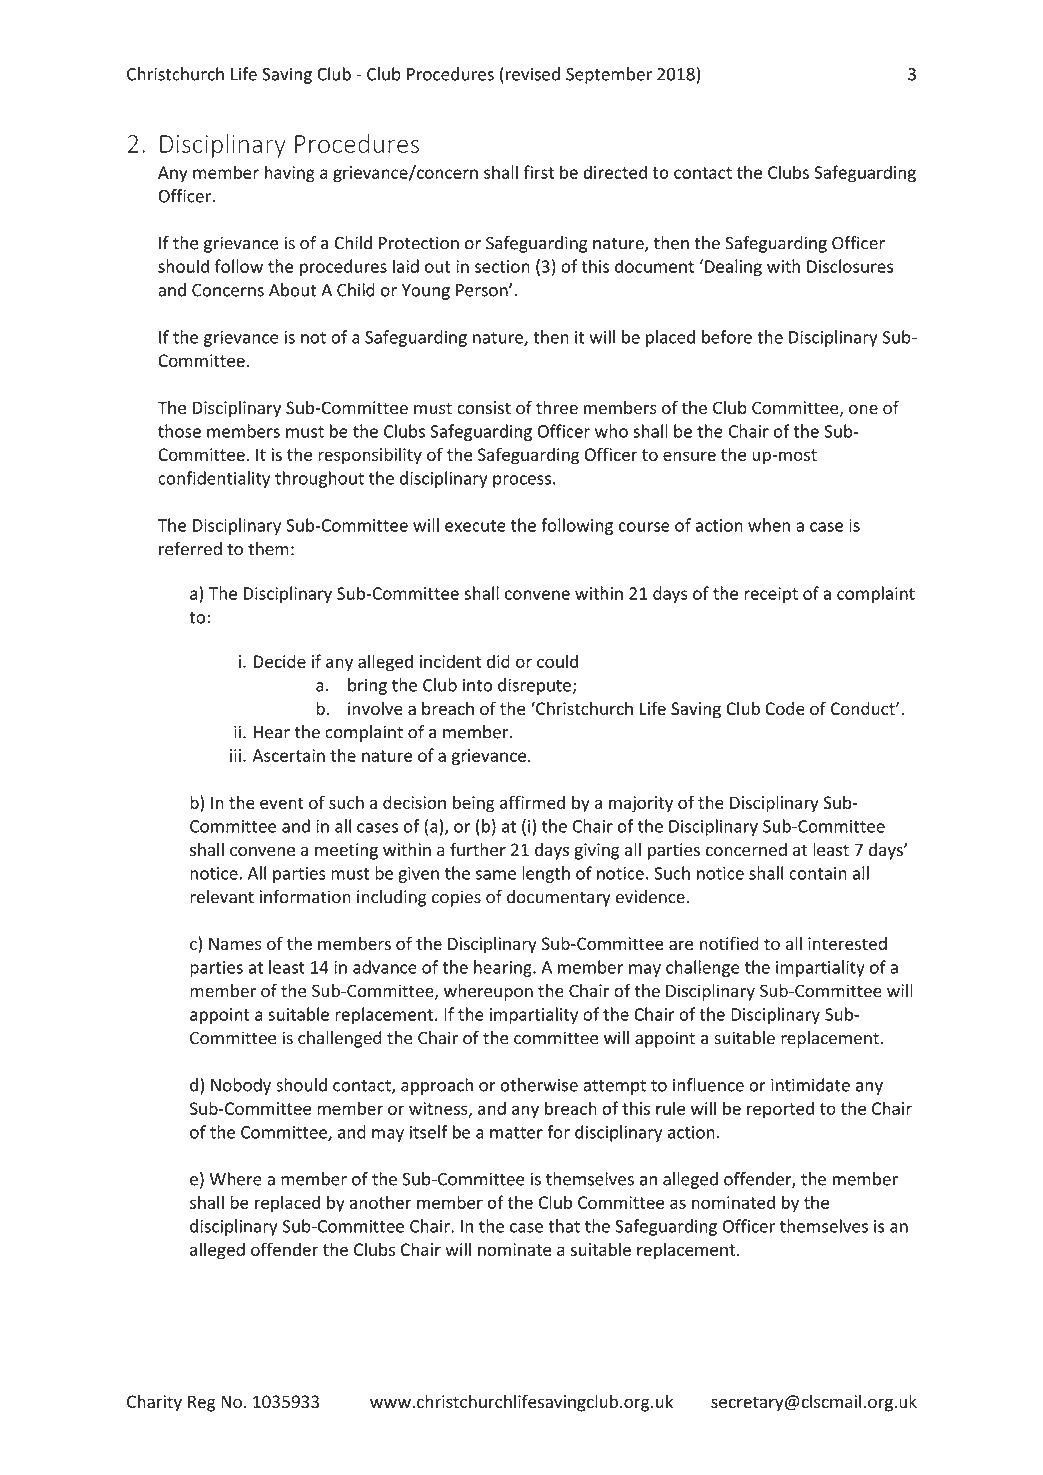 The height and width of the document is (1475, 1043). What do you see at coordinates (290, 174) in the document?
I see `having` at bounding box center [290, 174].
